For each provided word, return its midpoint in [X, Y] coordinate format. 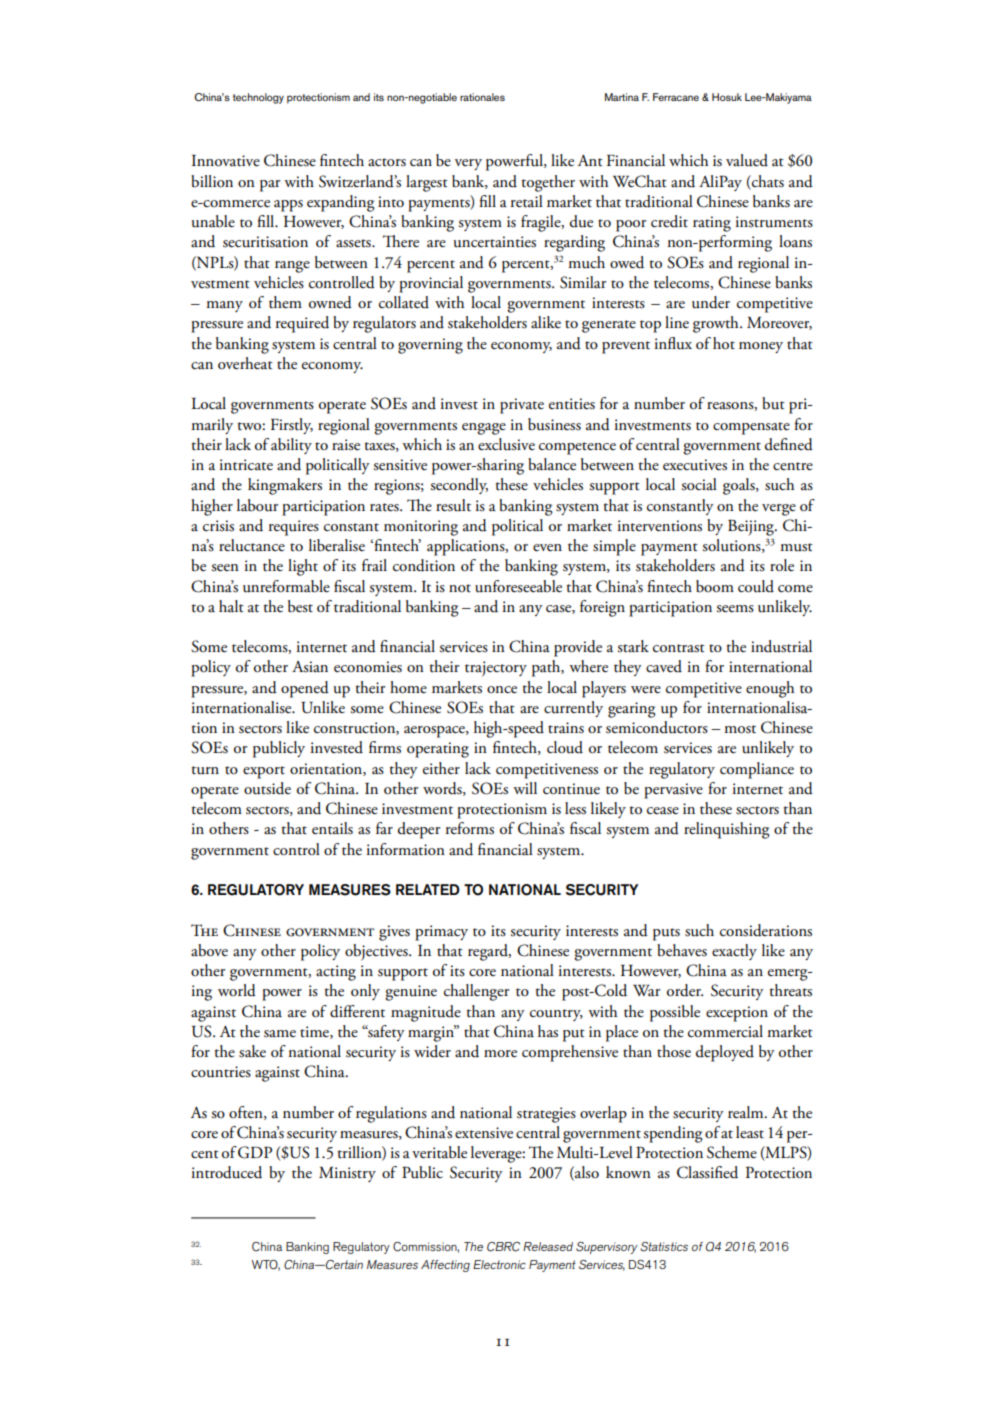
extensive [484, 1133]
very [468, 164]
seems [735, 609]
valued [747, 160]
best [300, 606]
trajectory [496, 669]
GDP [255, 1152]
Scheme [732, 1152]
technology [258, 98]
